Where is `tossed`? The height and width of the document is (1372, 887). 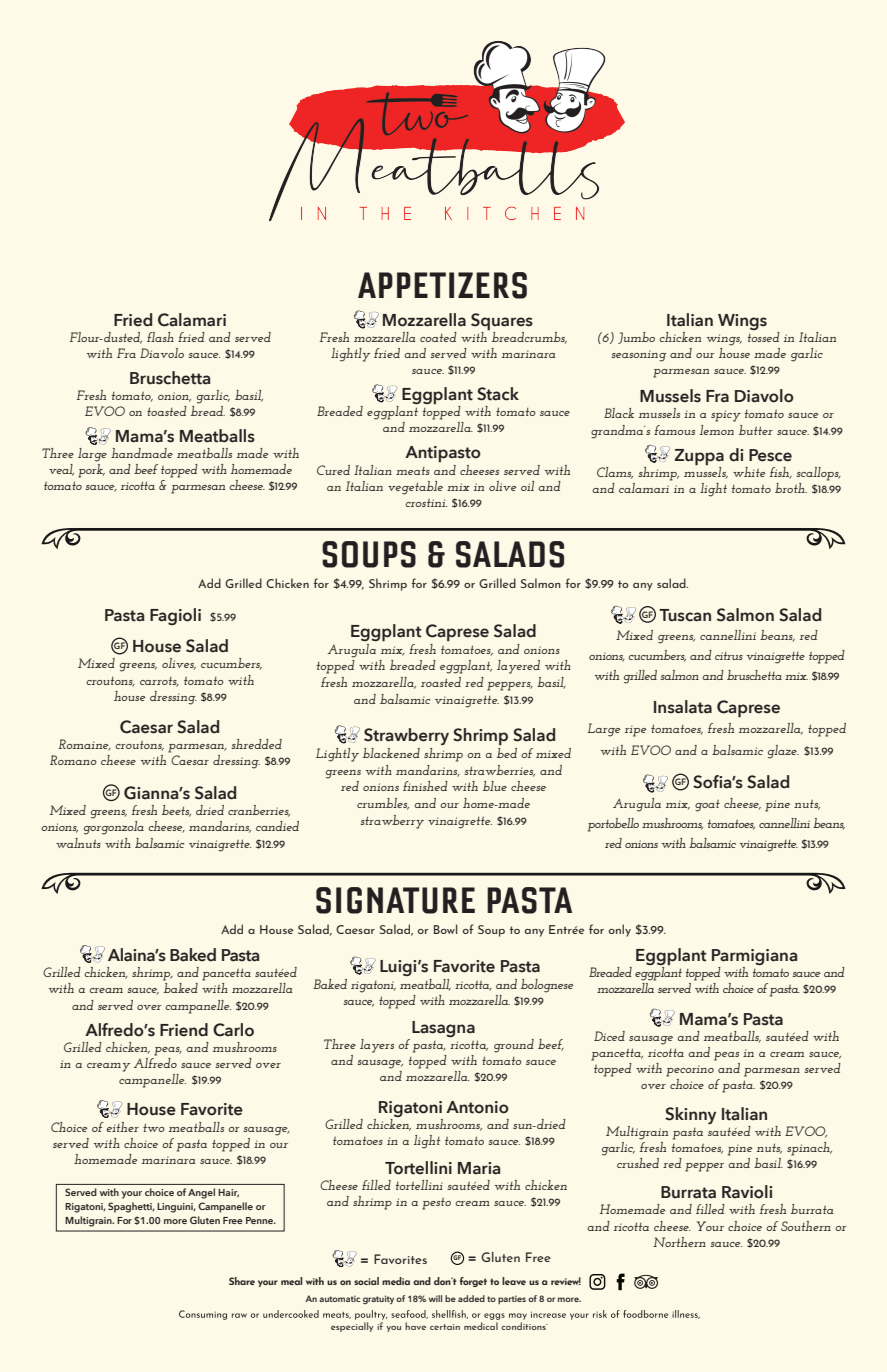
tossed is located at coordinates (763, 335).
